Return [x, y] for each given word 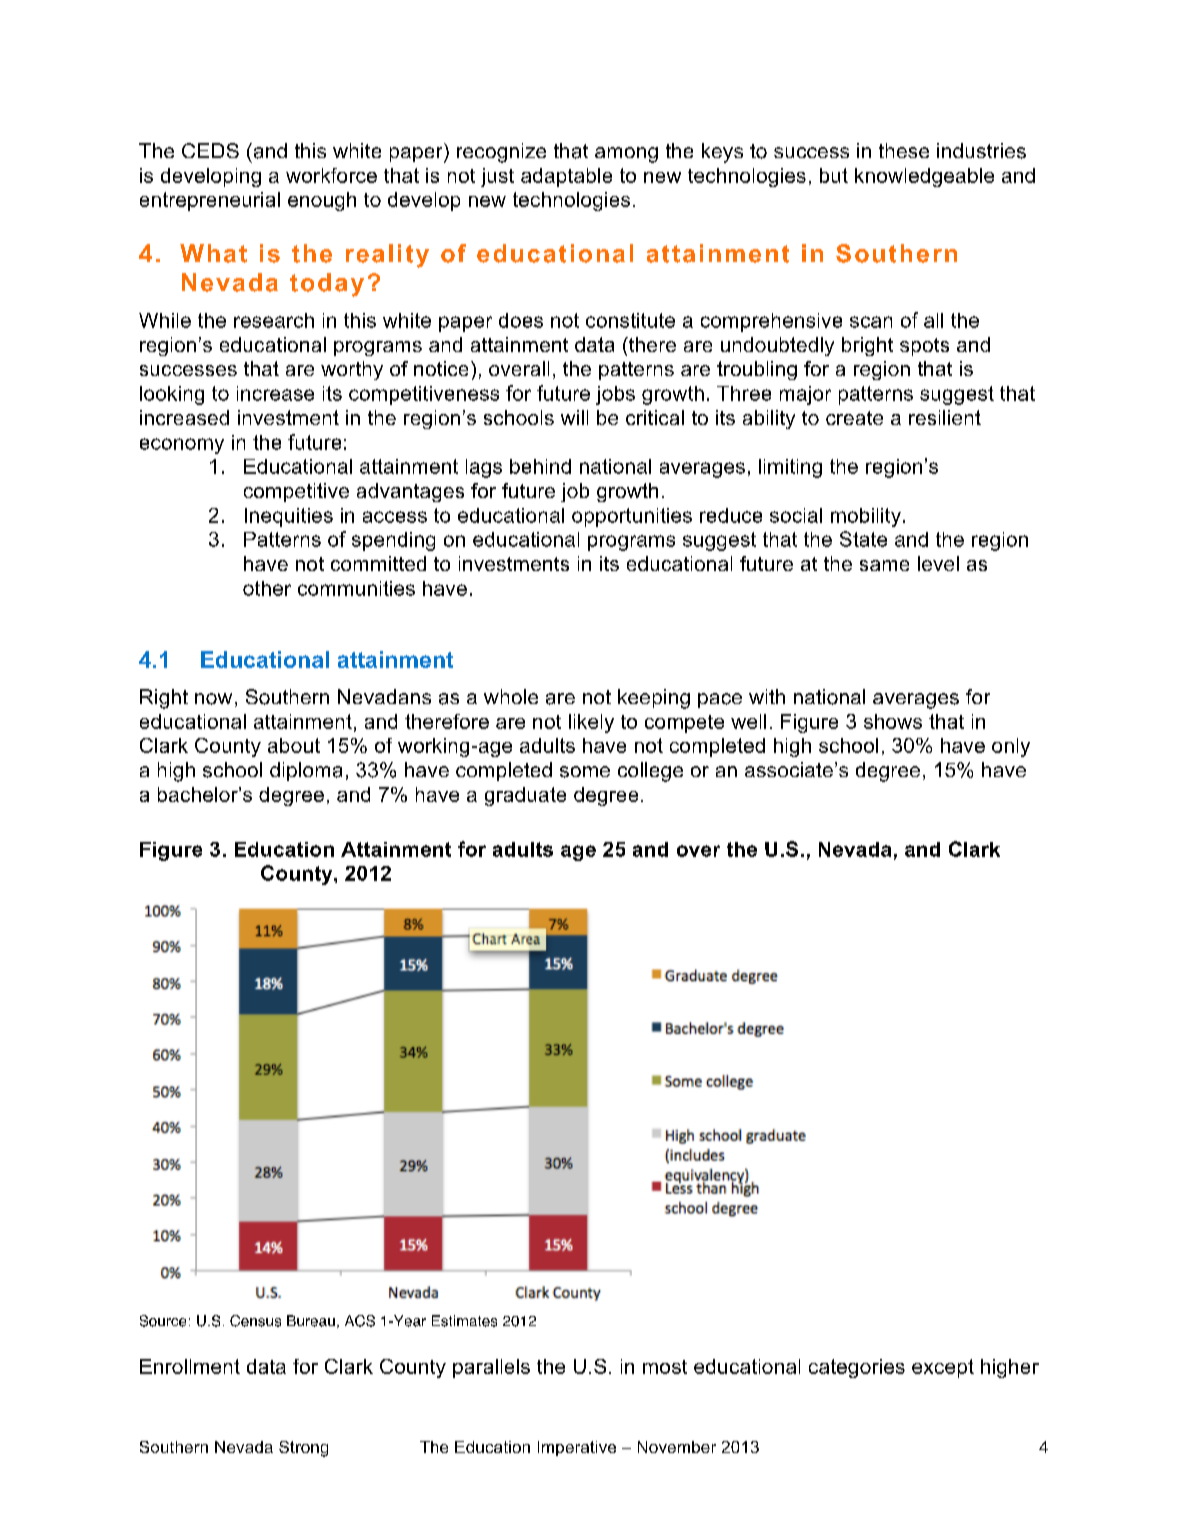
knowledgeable [924, 177]
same [884, 565]
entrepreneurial [210, 201]
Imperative [577, 1448]
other [267, 588]
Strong [303, 1449]
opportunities [632, 517]
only [1011, 747]
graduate [525, 796]
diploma [306, 771]
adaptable [566, 177]
